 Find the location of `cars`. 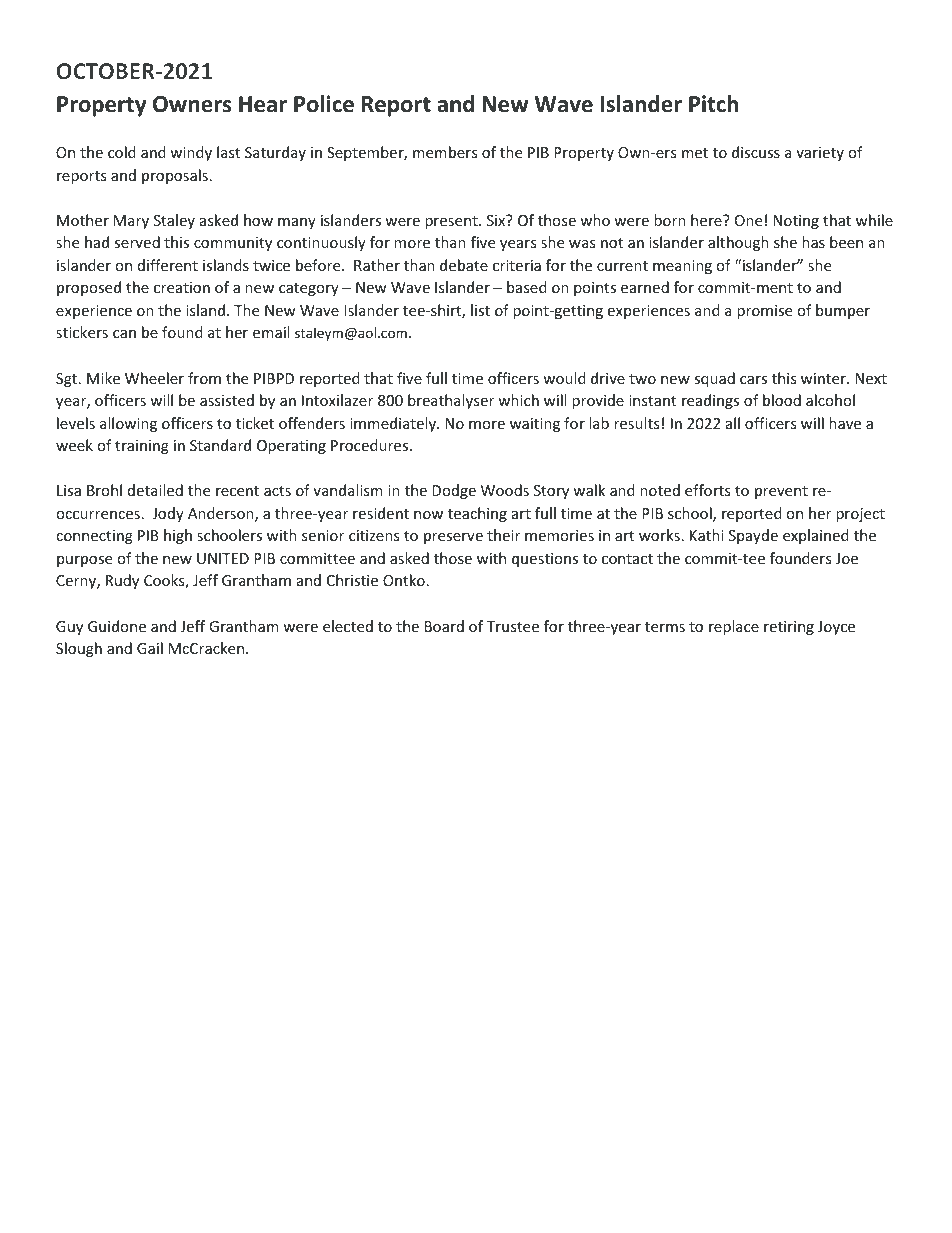

cars is located at coordinates (753, 380).
